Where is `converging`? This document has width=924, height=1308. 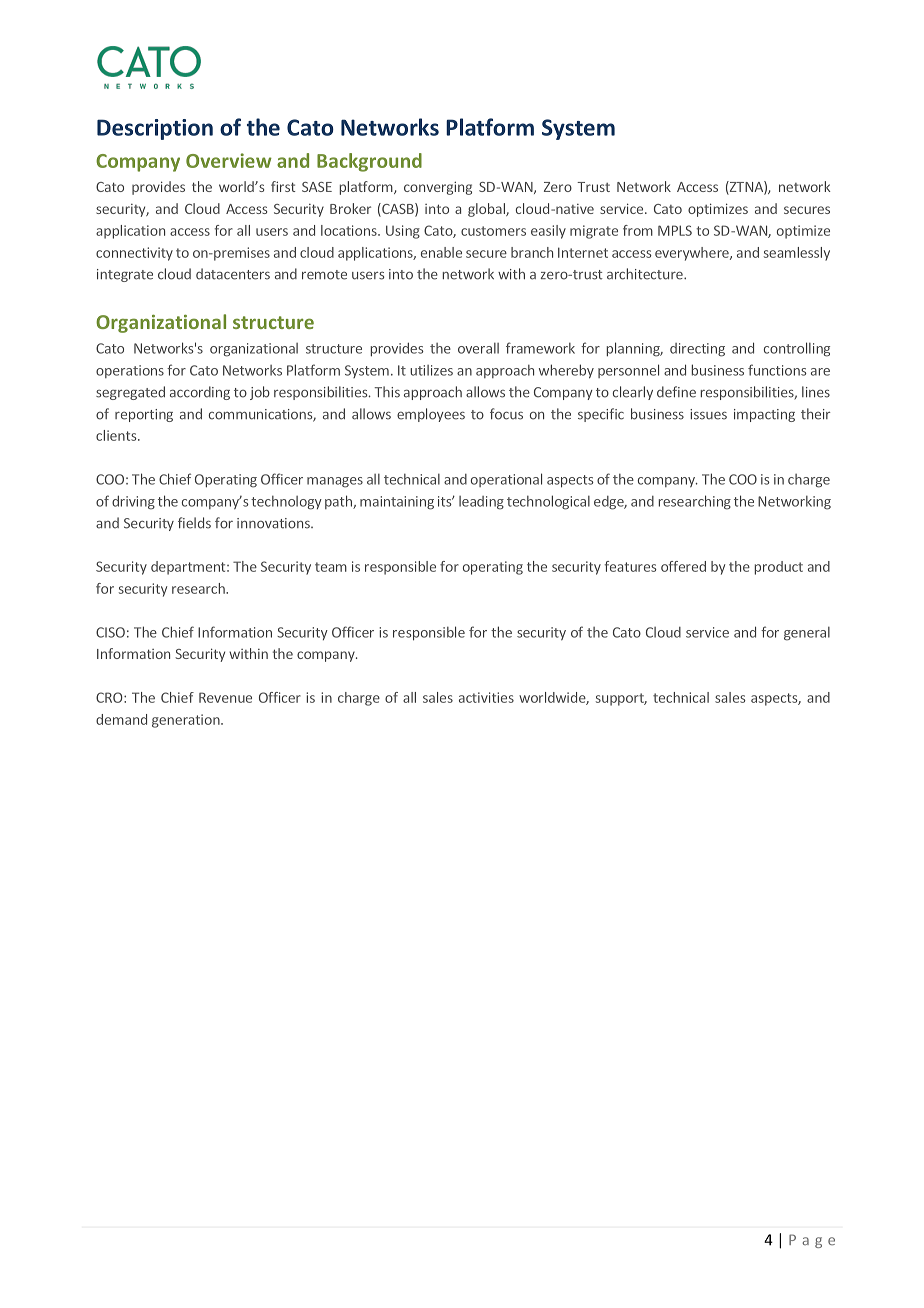 converging is located at coordinates (438, 188).
